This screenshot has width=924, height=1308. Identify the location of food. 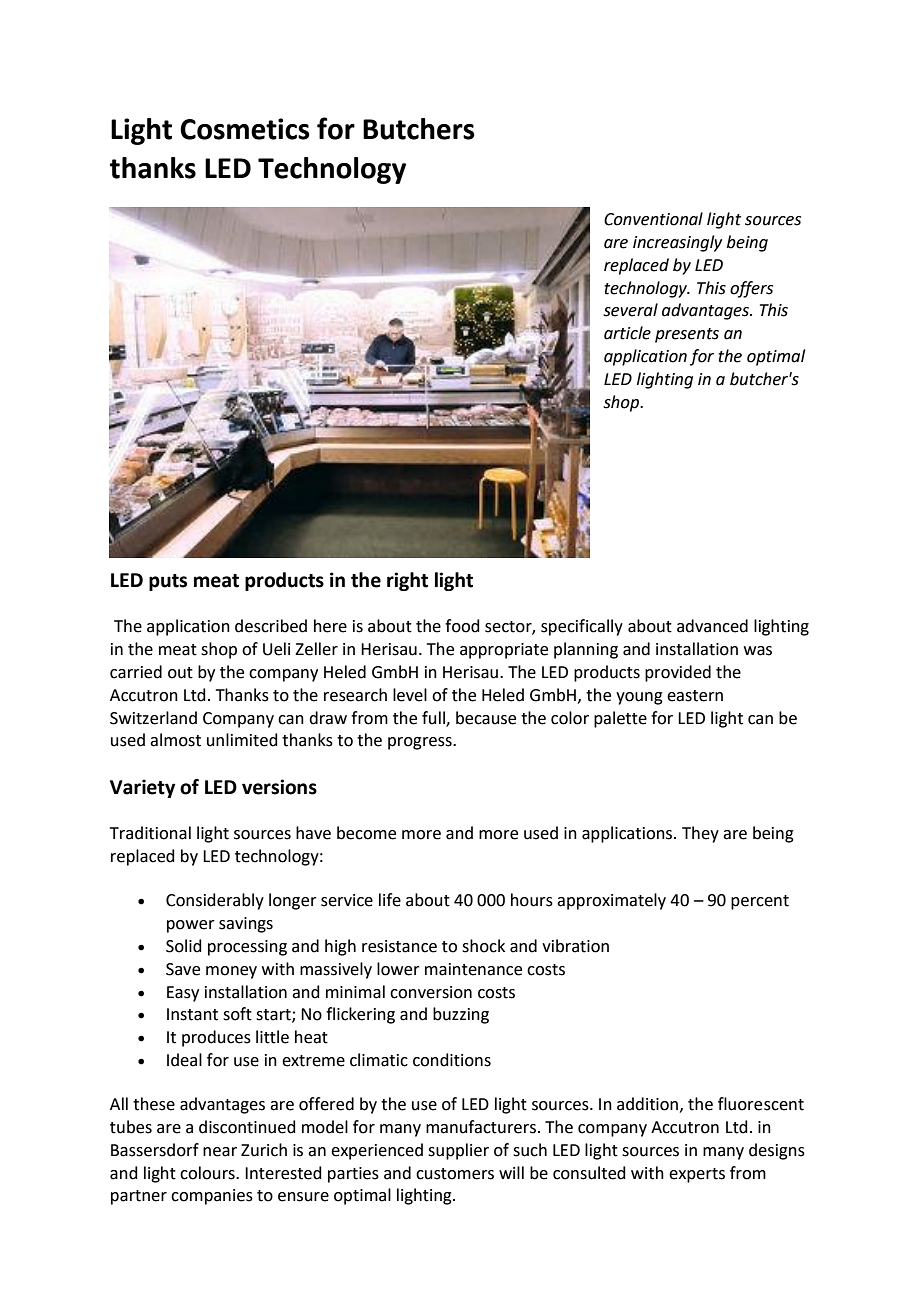
(462, 626).
